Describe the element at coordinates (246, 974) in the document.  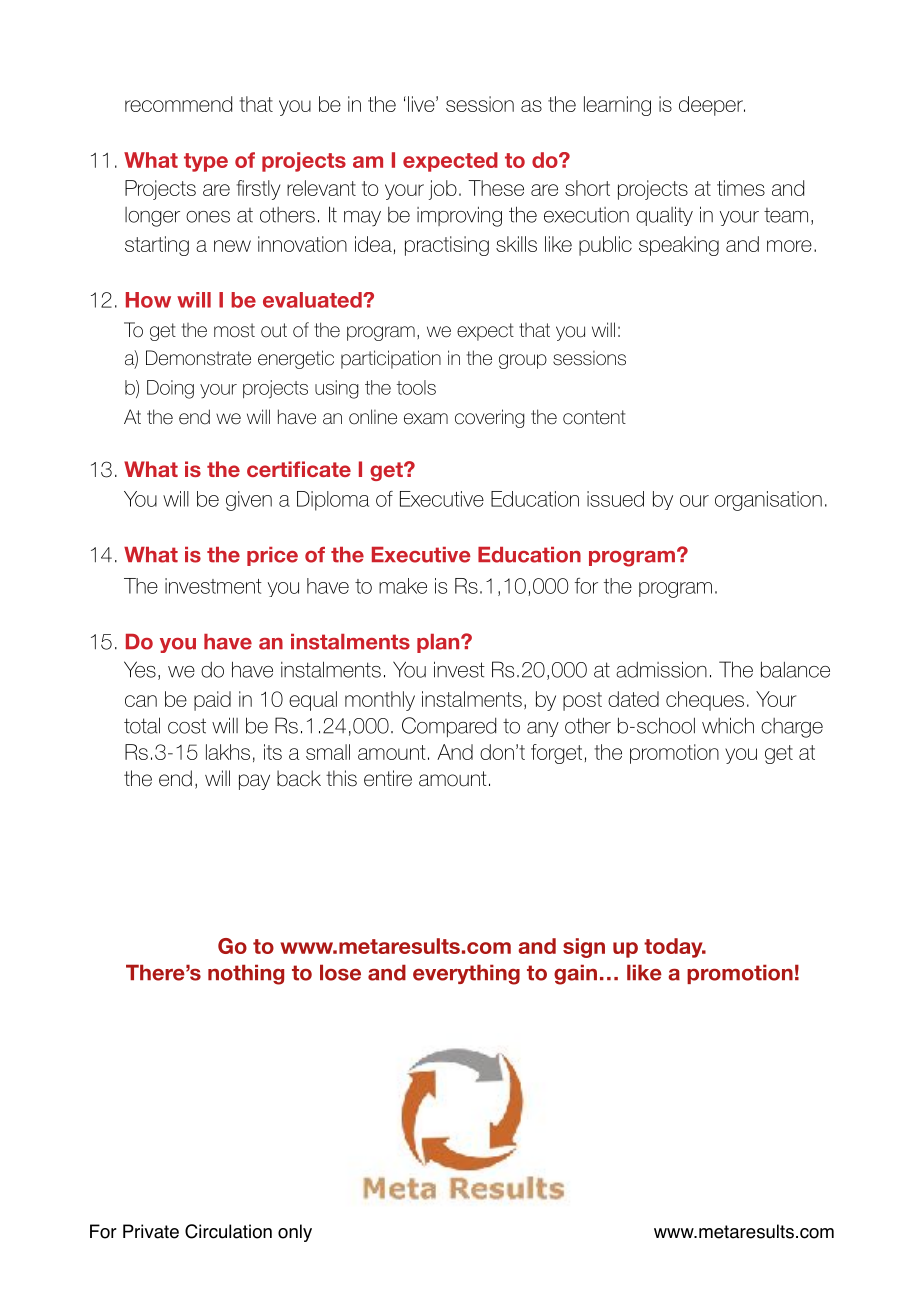
I see `nothing` at that location.
